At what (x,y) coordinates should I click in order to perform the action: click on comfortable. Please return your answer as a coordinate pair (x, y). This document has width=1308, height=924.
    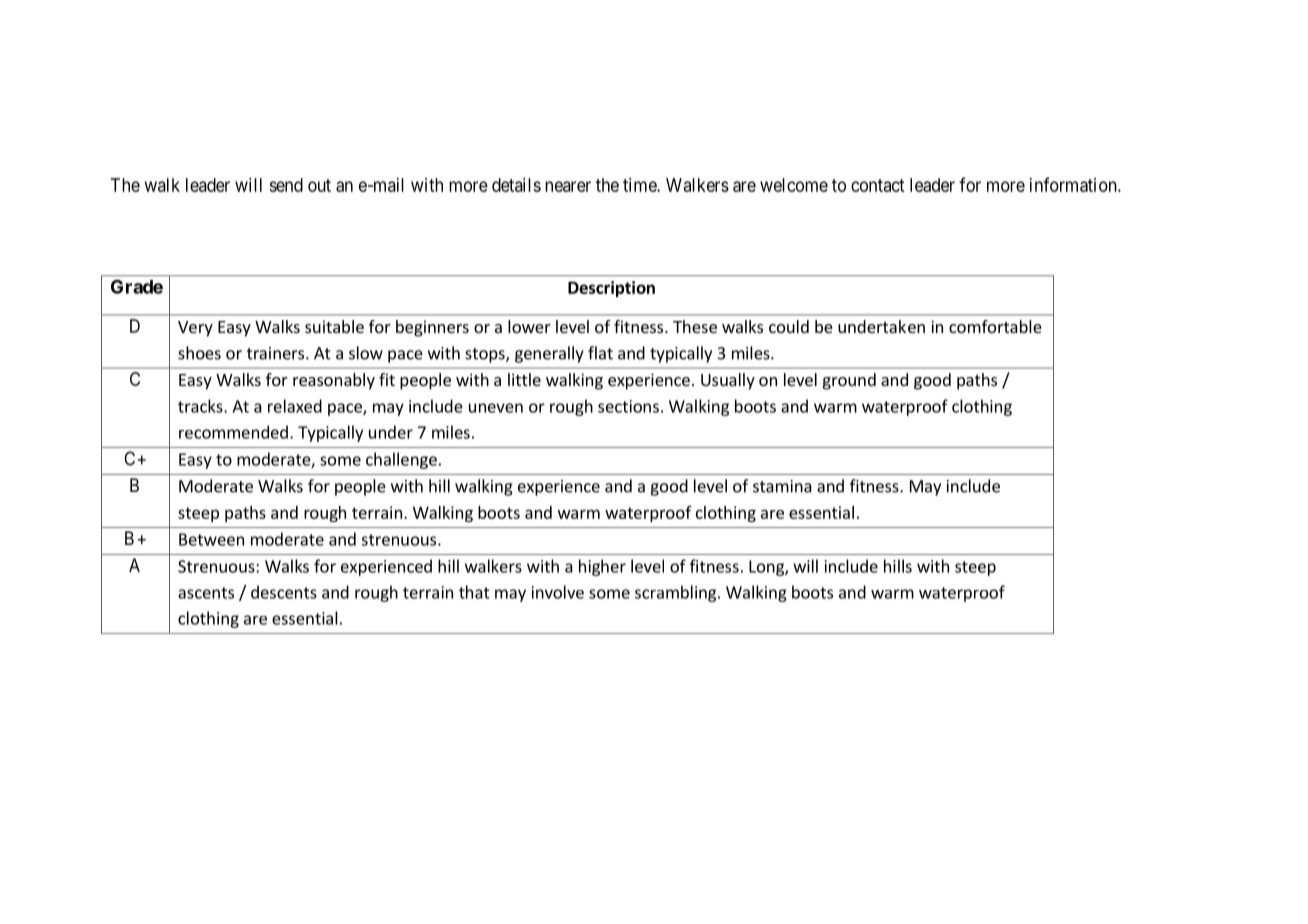
    Looking at the image, I should click on (995, 326).
